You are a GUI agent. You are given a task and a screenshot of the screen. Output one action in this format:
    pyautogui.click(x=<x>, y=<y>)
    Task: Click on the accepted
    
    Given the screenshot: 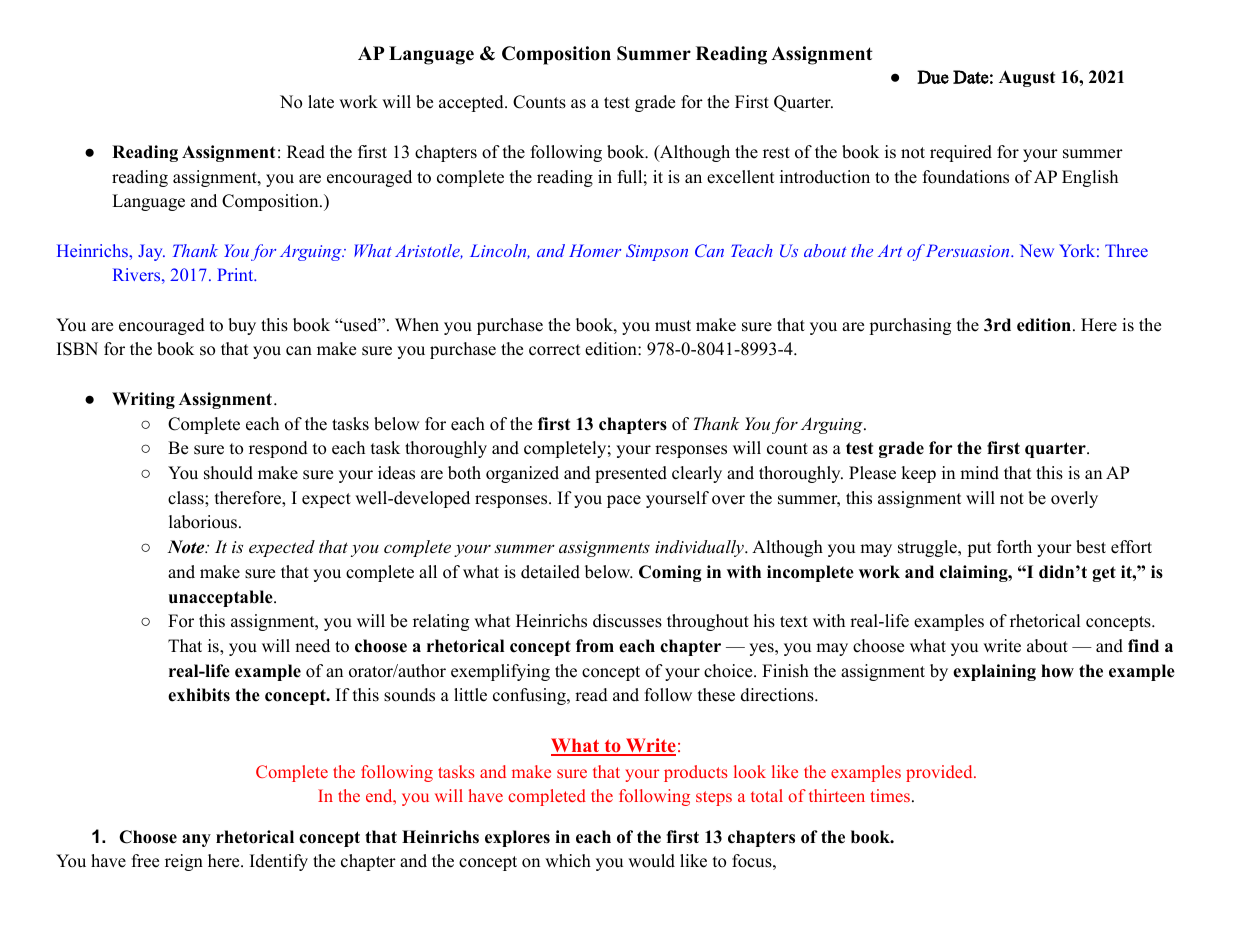 What is the action you would take?
    pyautogui.click(x=472, y=103)
